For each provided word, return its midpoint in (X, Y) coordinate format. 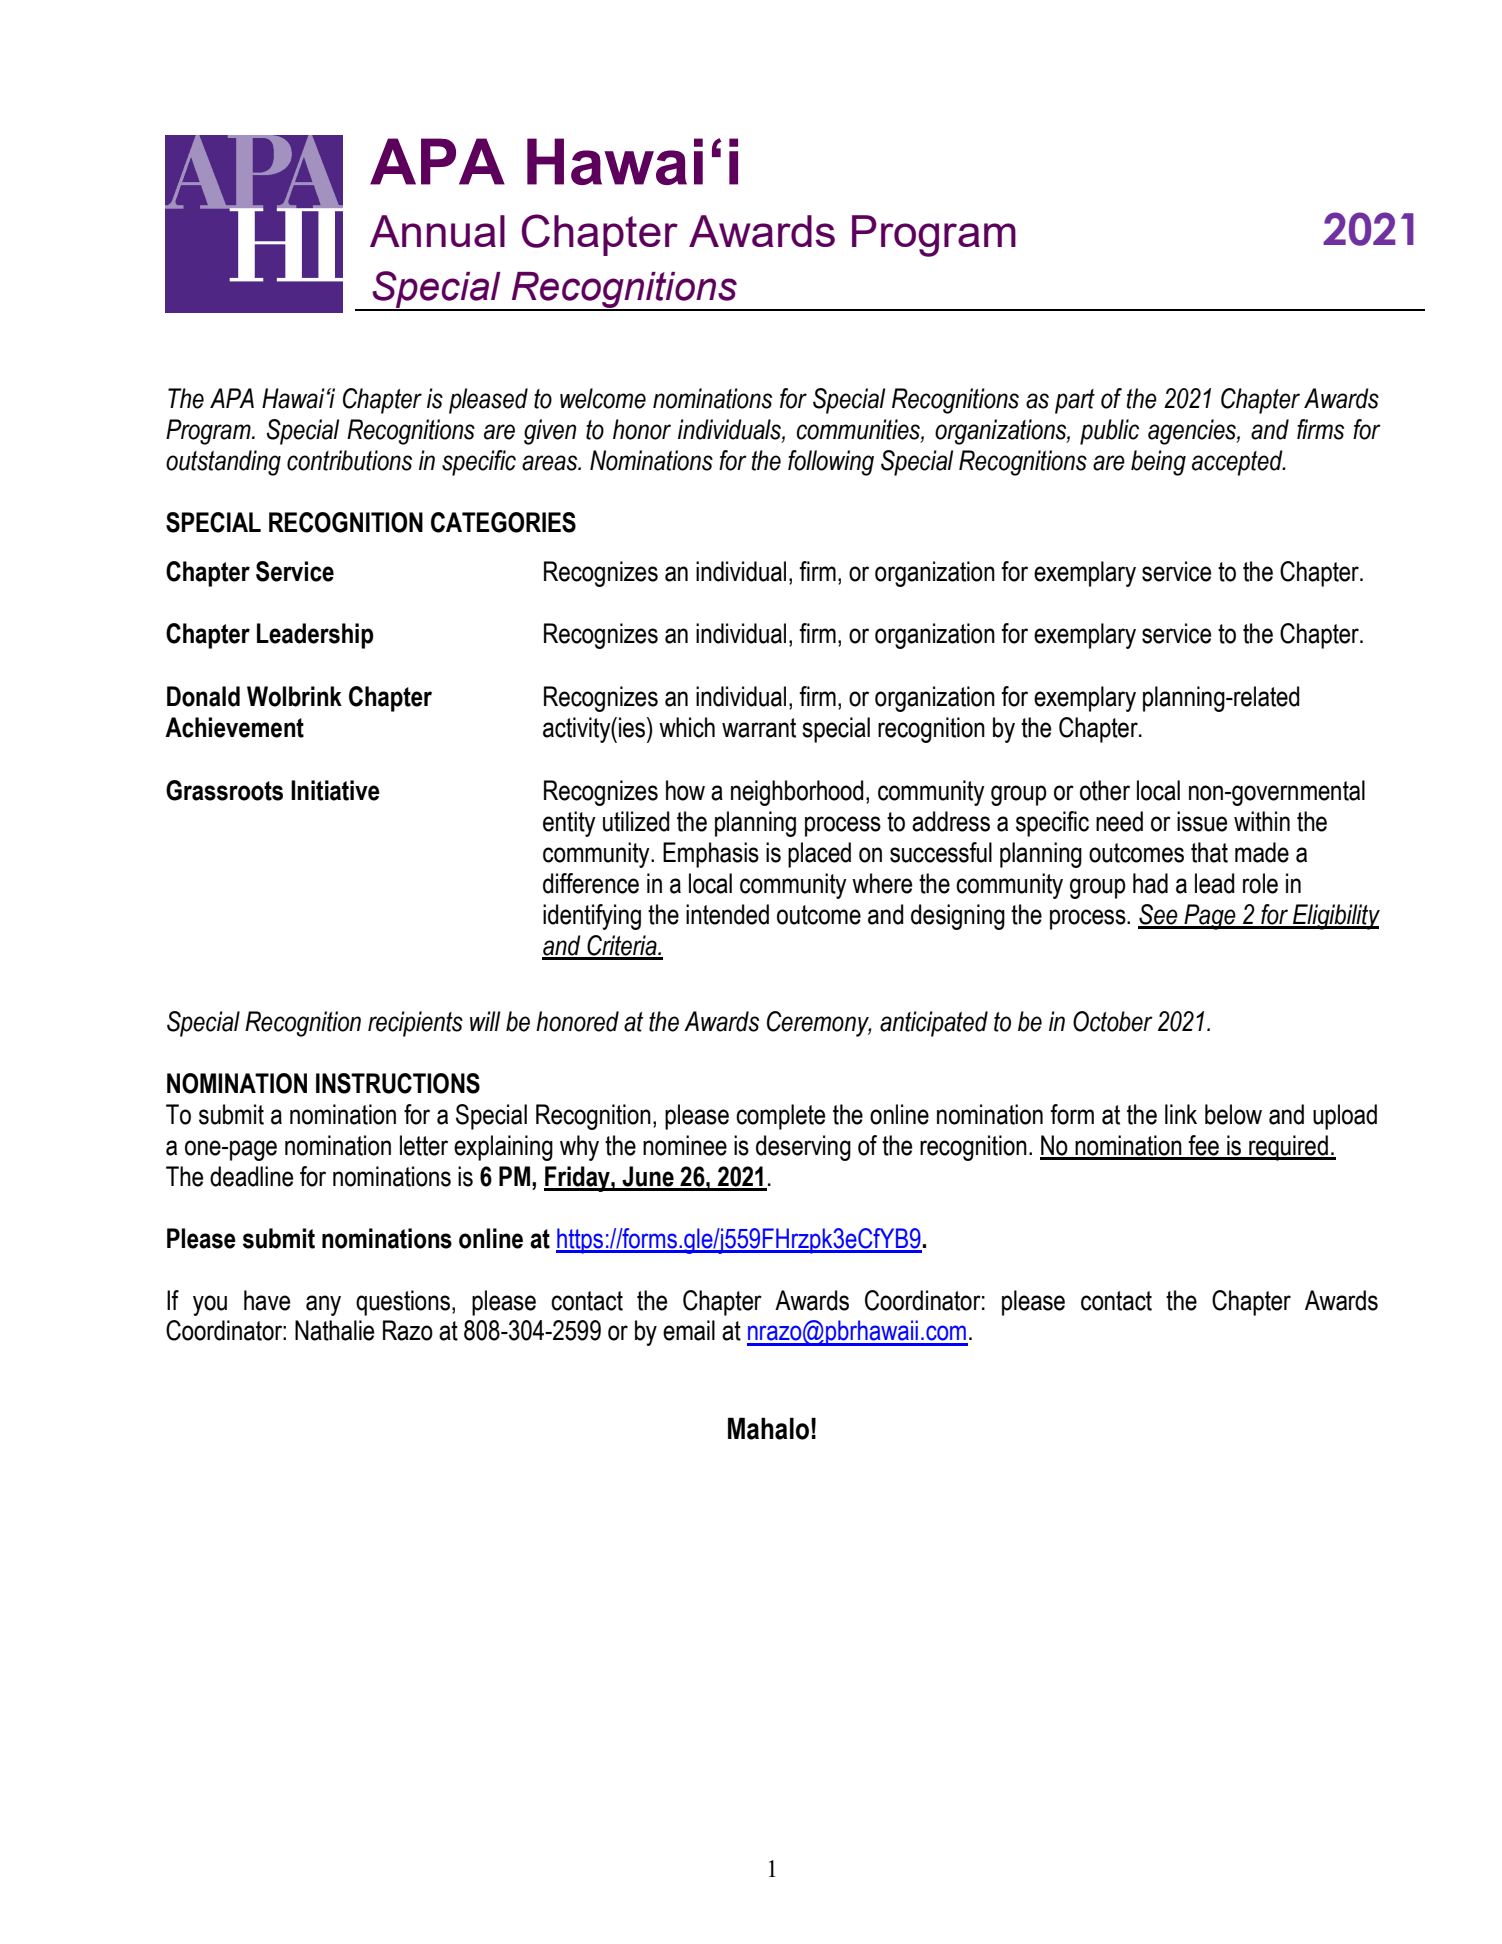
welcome (603, 398)
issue (1202, 821)
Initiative (335, 790)
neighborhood (797, 793)
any (323, 1305)
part (1075, 401)
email (689, 1330)
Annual (437, 231)
